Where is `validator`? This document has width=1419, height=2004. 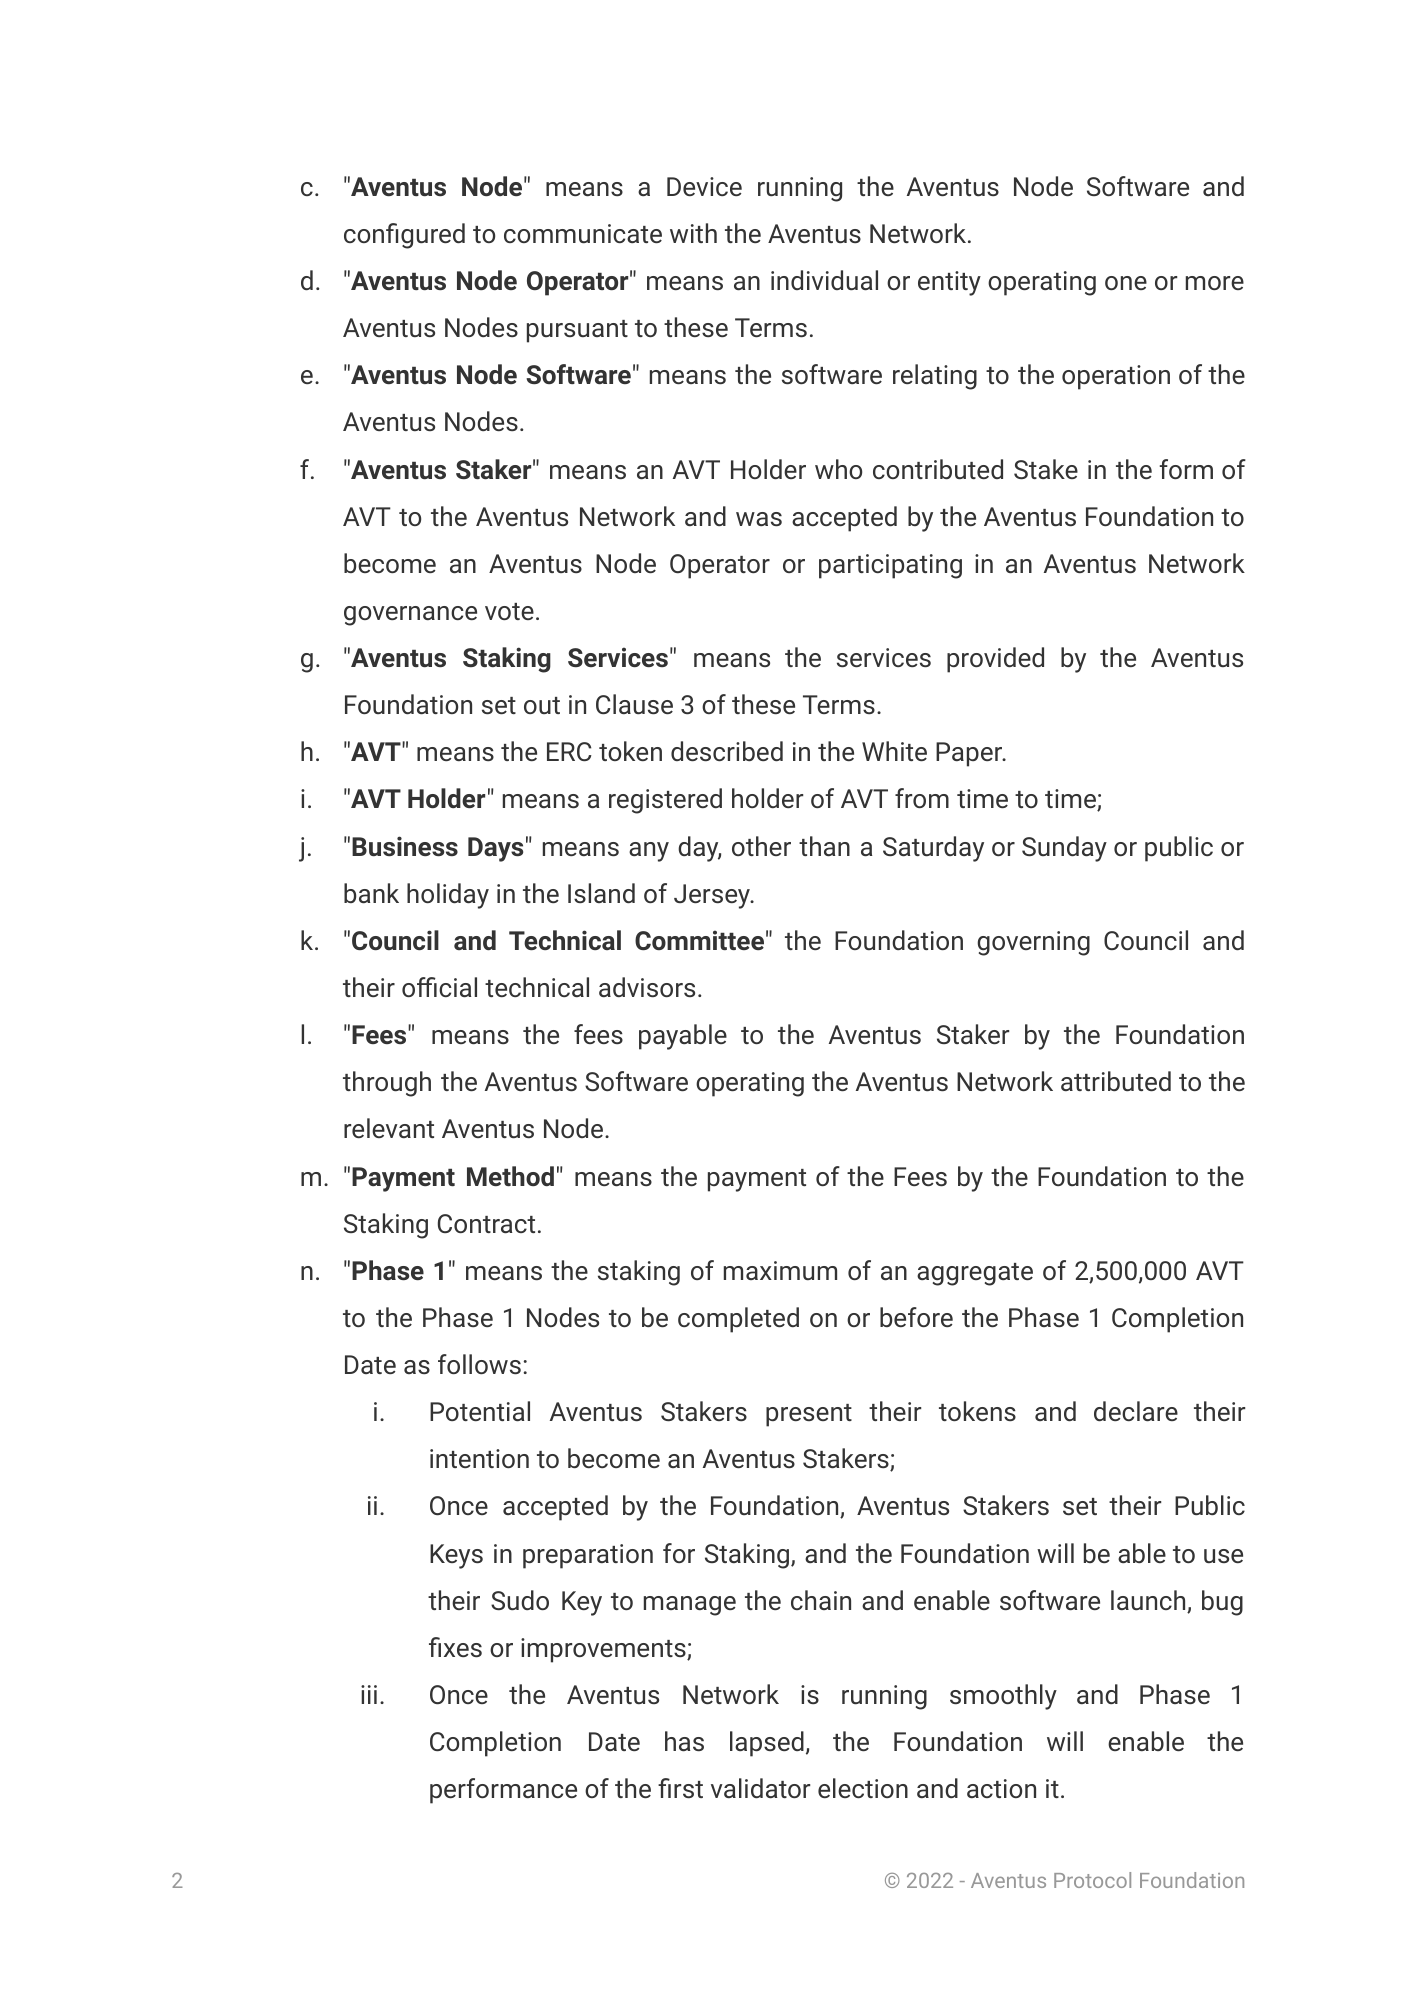 validator is located at coordinates (760, 1788).
